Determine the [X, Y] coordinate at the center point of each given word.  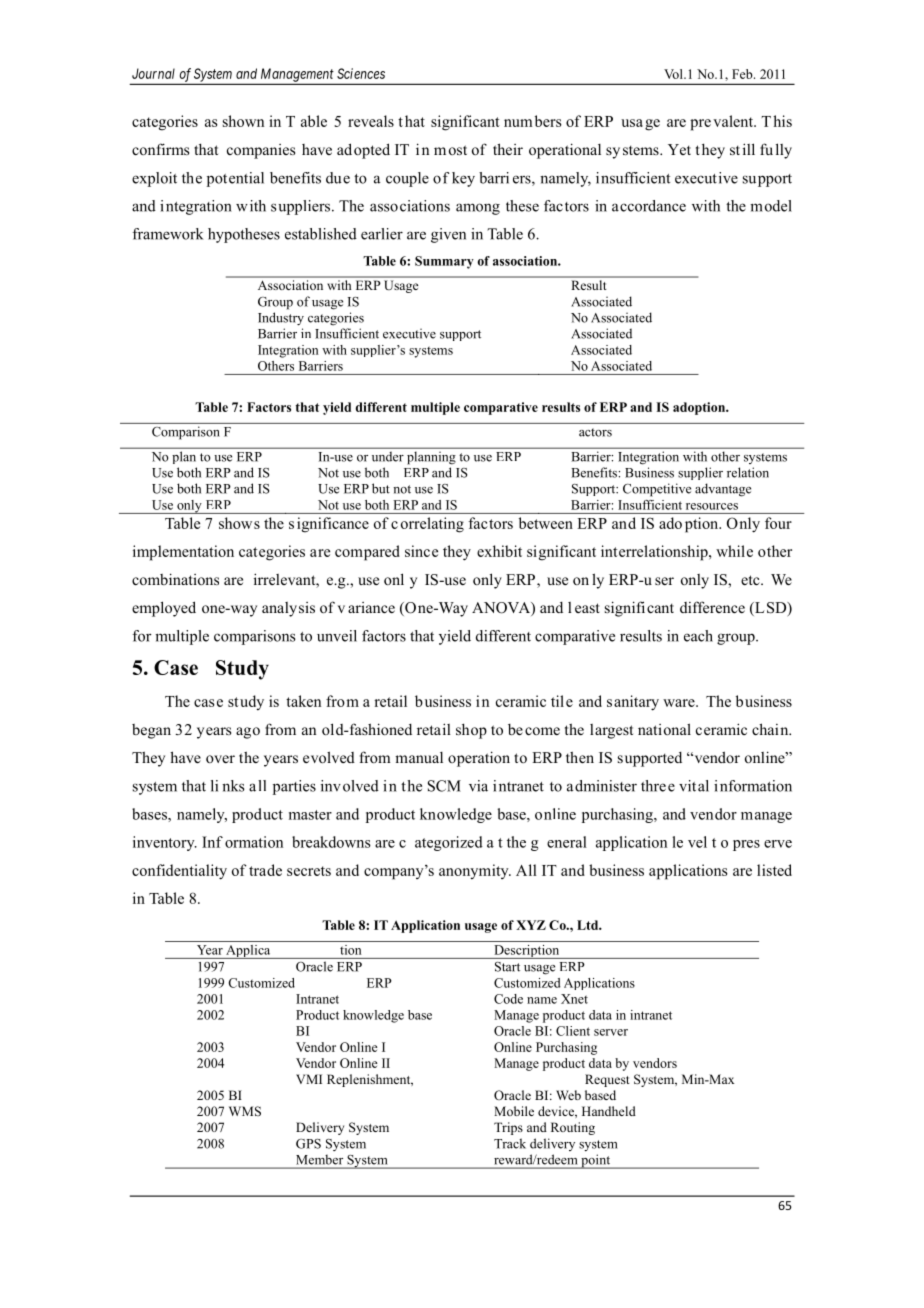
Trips [508, 1128]
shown [243, 121]
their [508, 149]
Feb [743, 74]
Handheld [609, 1111]
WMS [245, 1111]
